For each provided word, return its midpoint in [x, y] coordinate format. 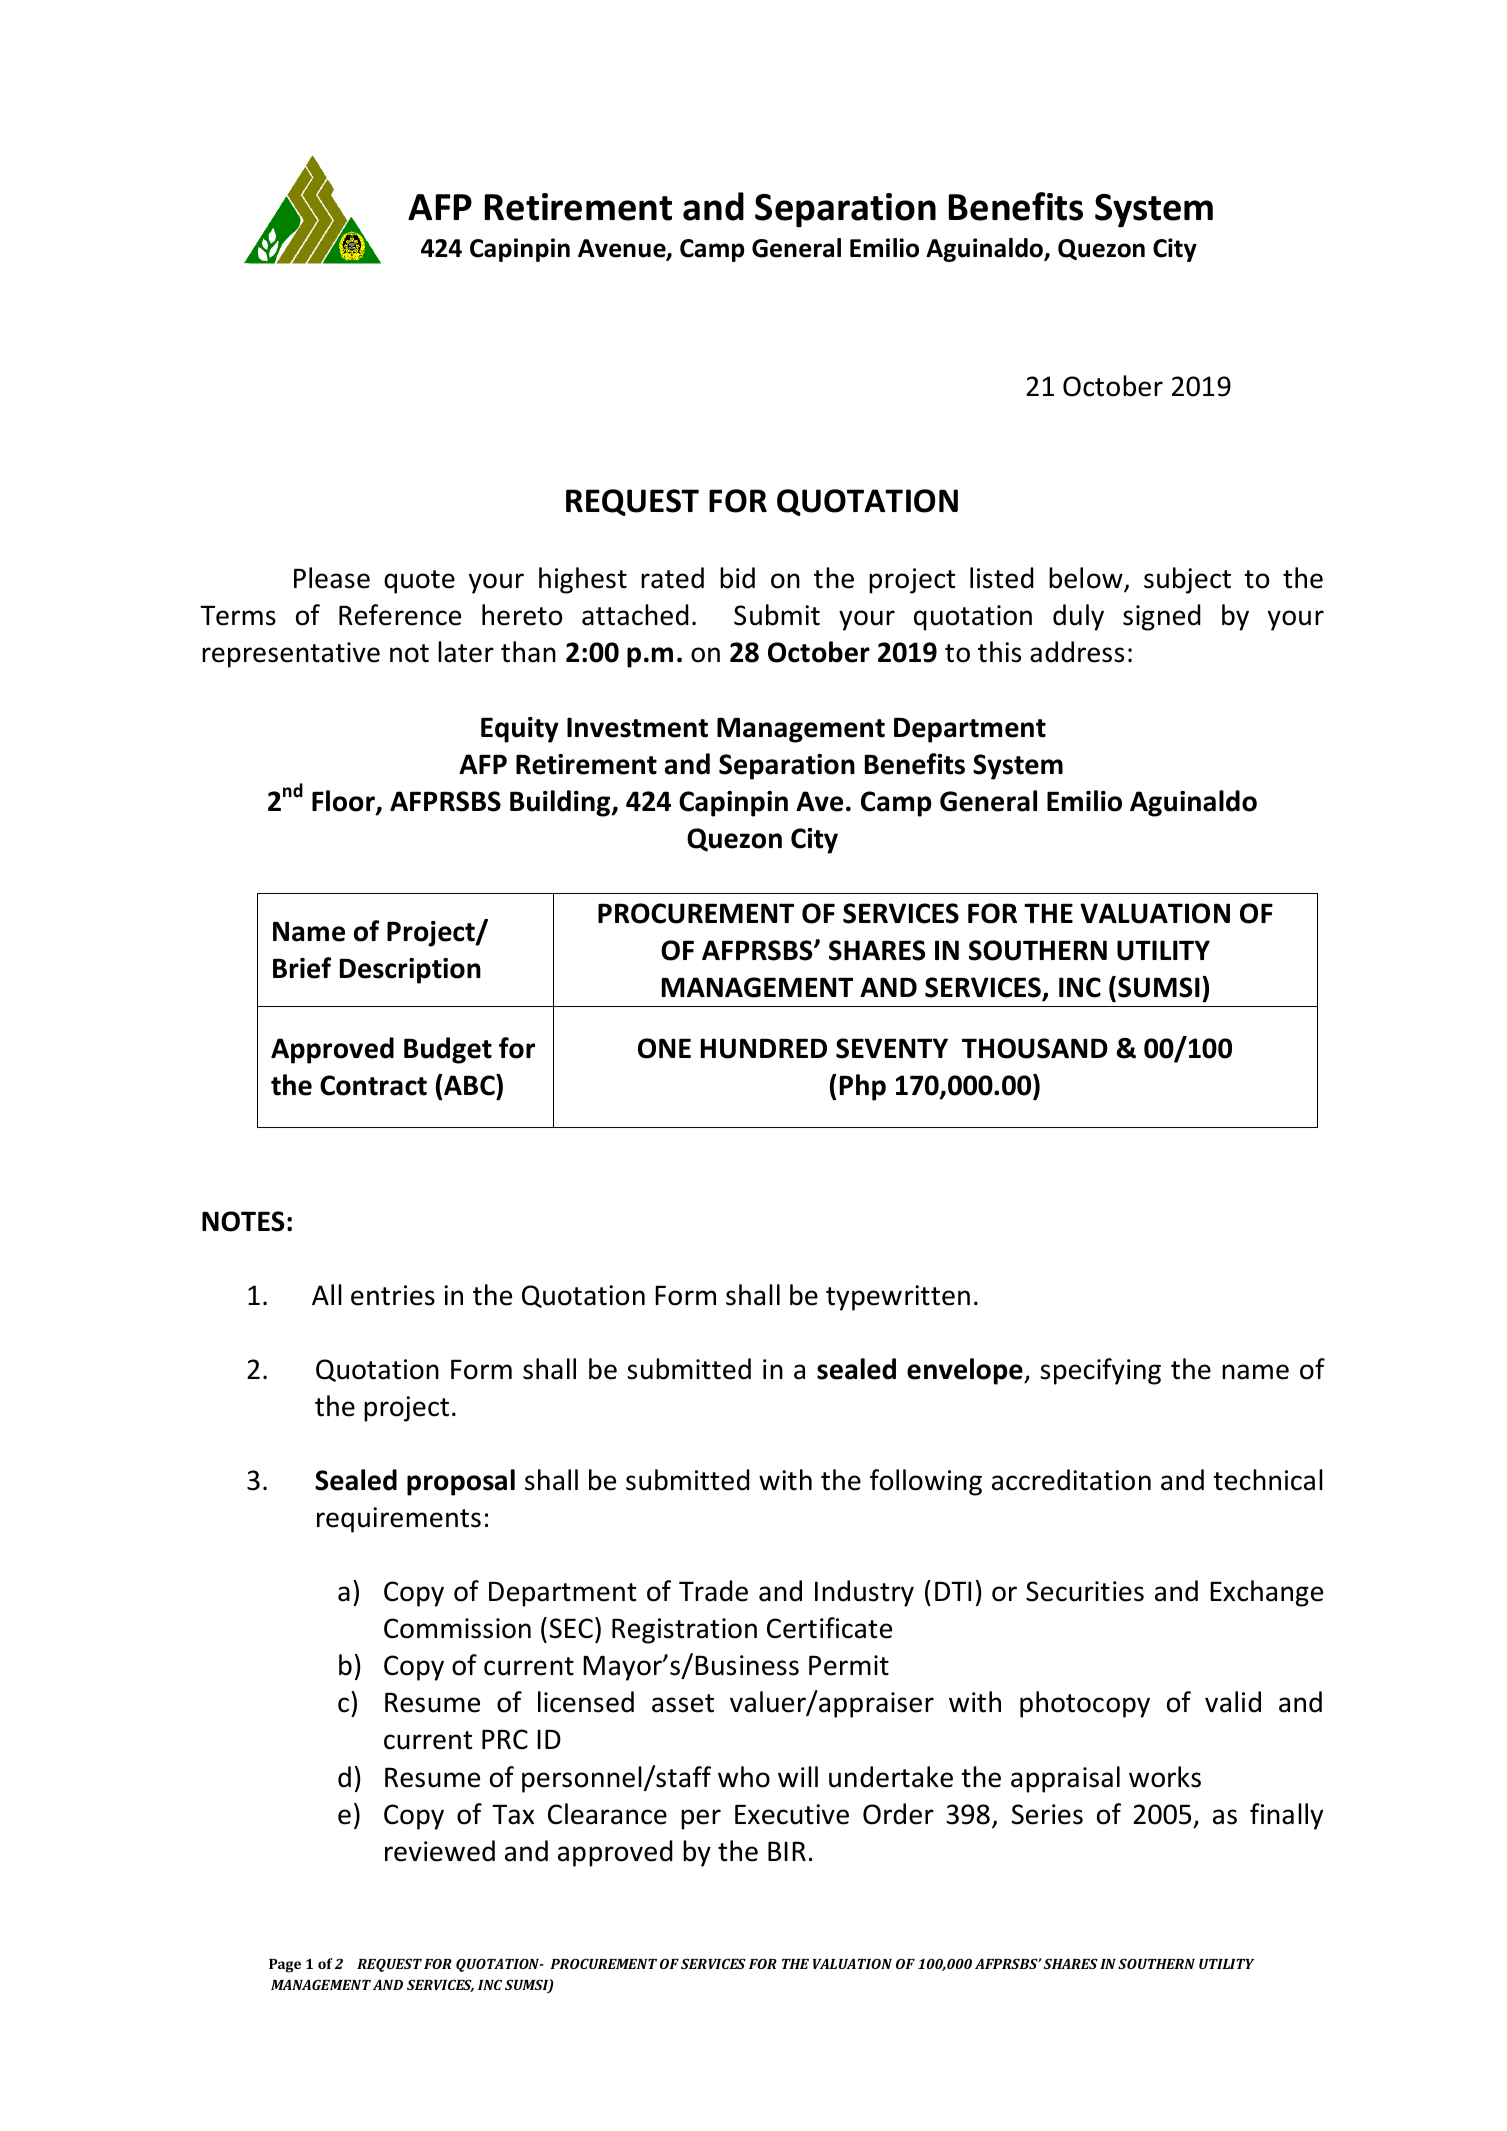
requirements [399, 1520]
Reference [400, 615]
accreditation [1071, 1480]
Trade [713, 1591]
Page [285, 1966]
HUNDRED [764, 1048]
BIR [787, 1851]
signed [1162, 617]
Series [1047, 1814]
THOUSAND [1035, 1048]
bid [737, 578]
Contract [373, 1085]
